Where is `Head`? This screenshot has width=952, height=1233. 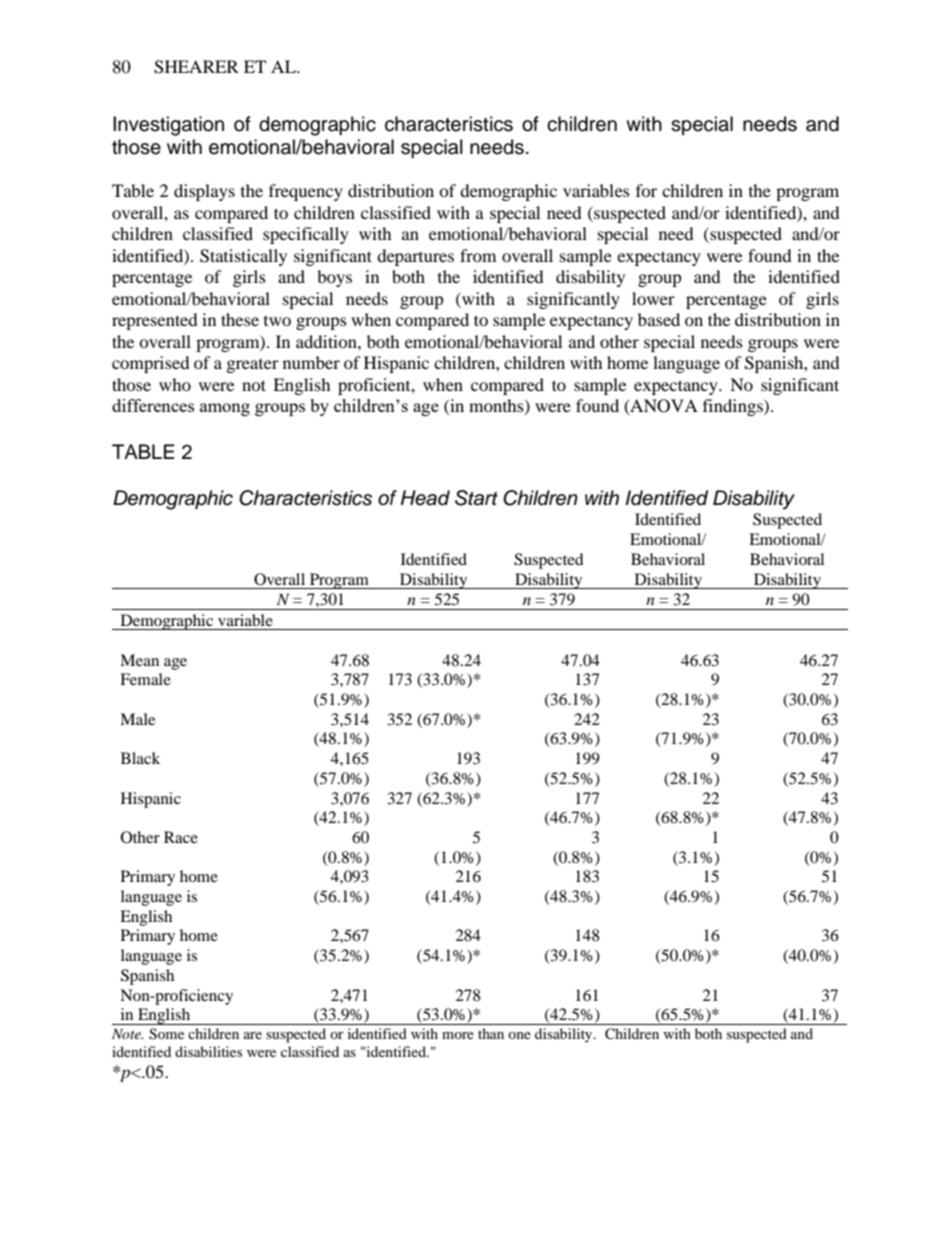
Head is located at coordinates (425, 498).
